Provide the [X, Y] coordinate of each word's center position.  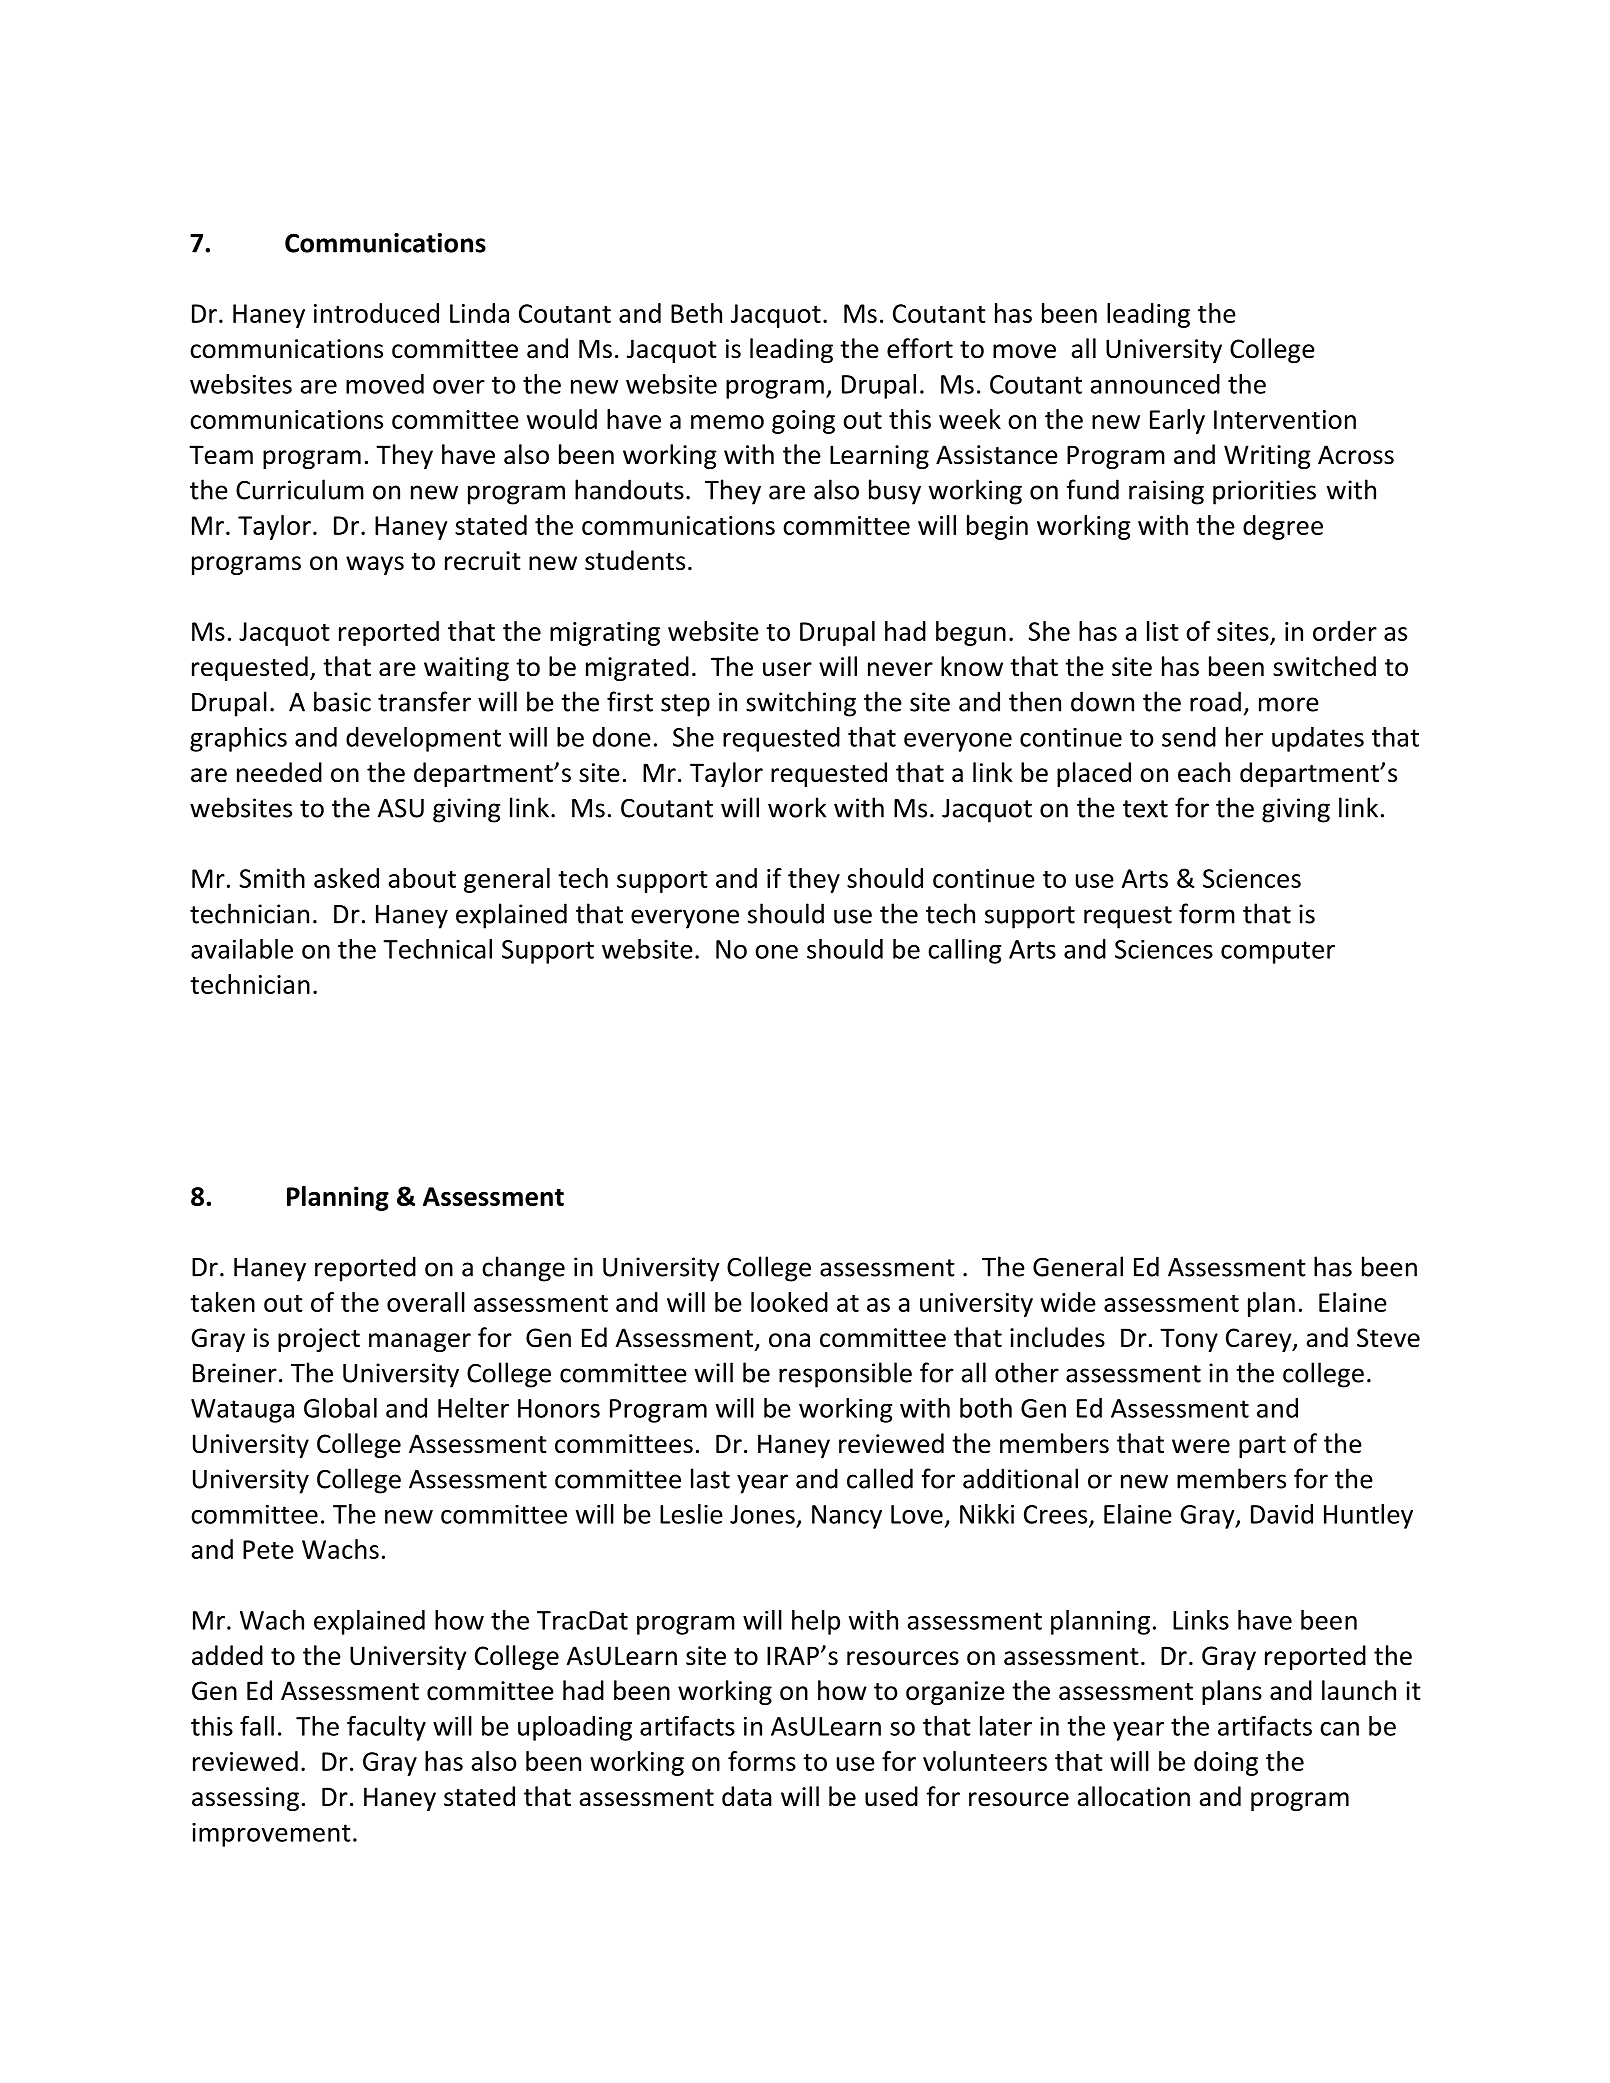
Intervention [1285, 419]
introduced [376, 313]
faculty [386, 1728]
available [242, 949]
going [803, 422]
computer [1278, 952]
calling [964, 951]
